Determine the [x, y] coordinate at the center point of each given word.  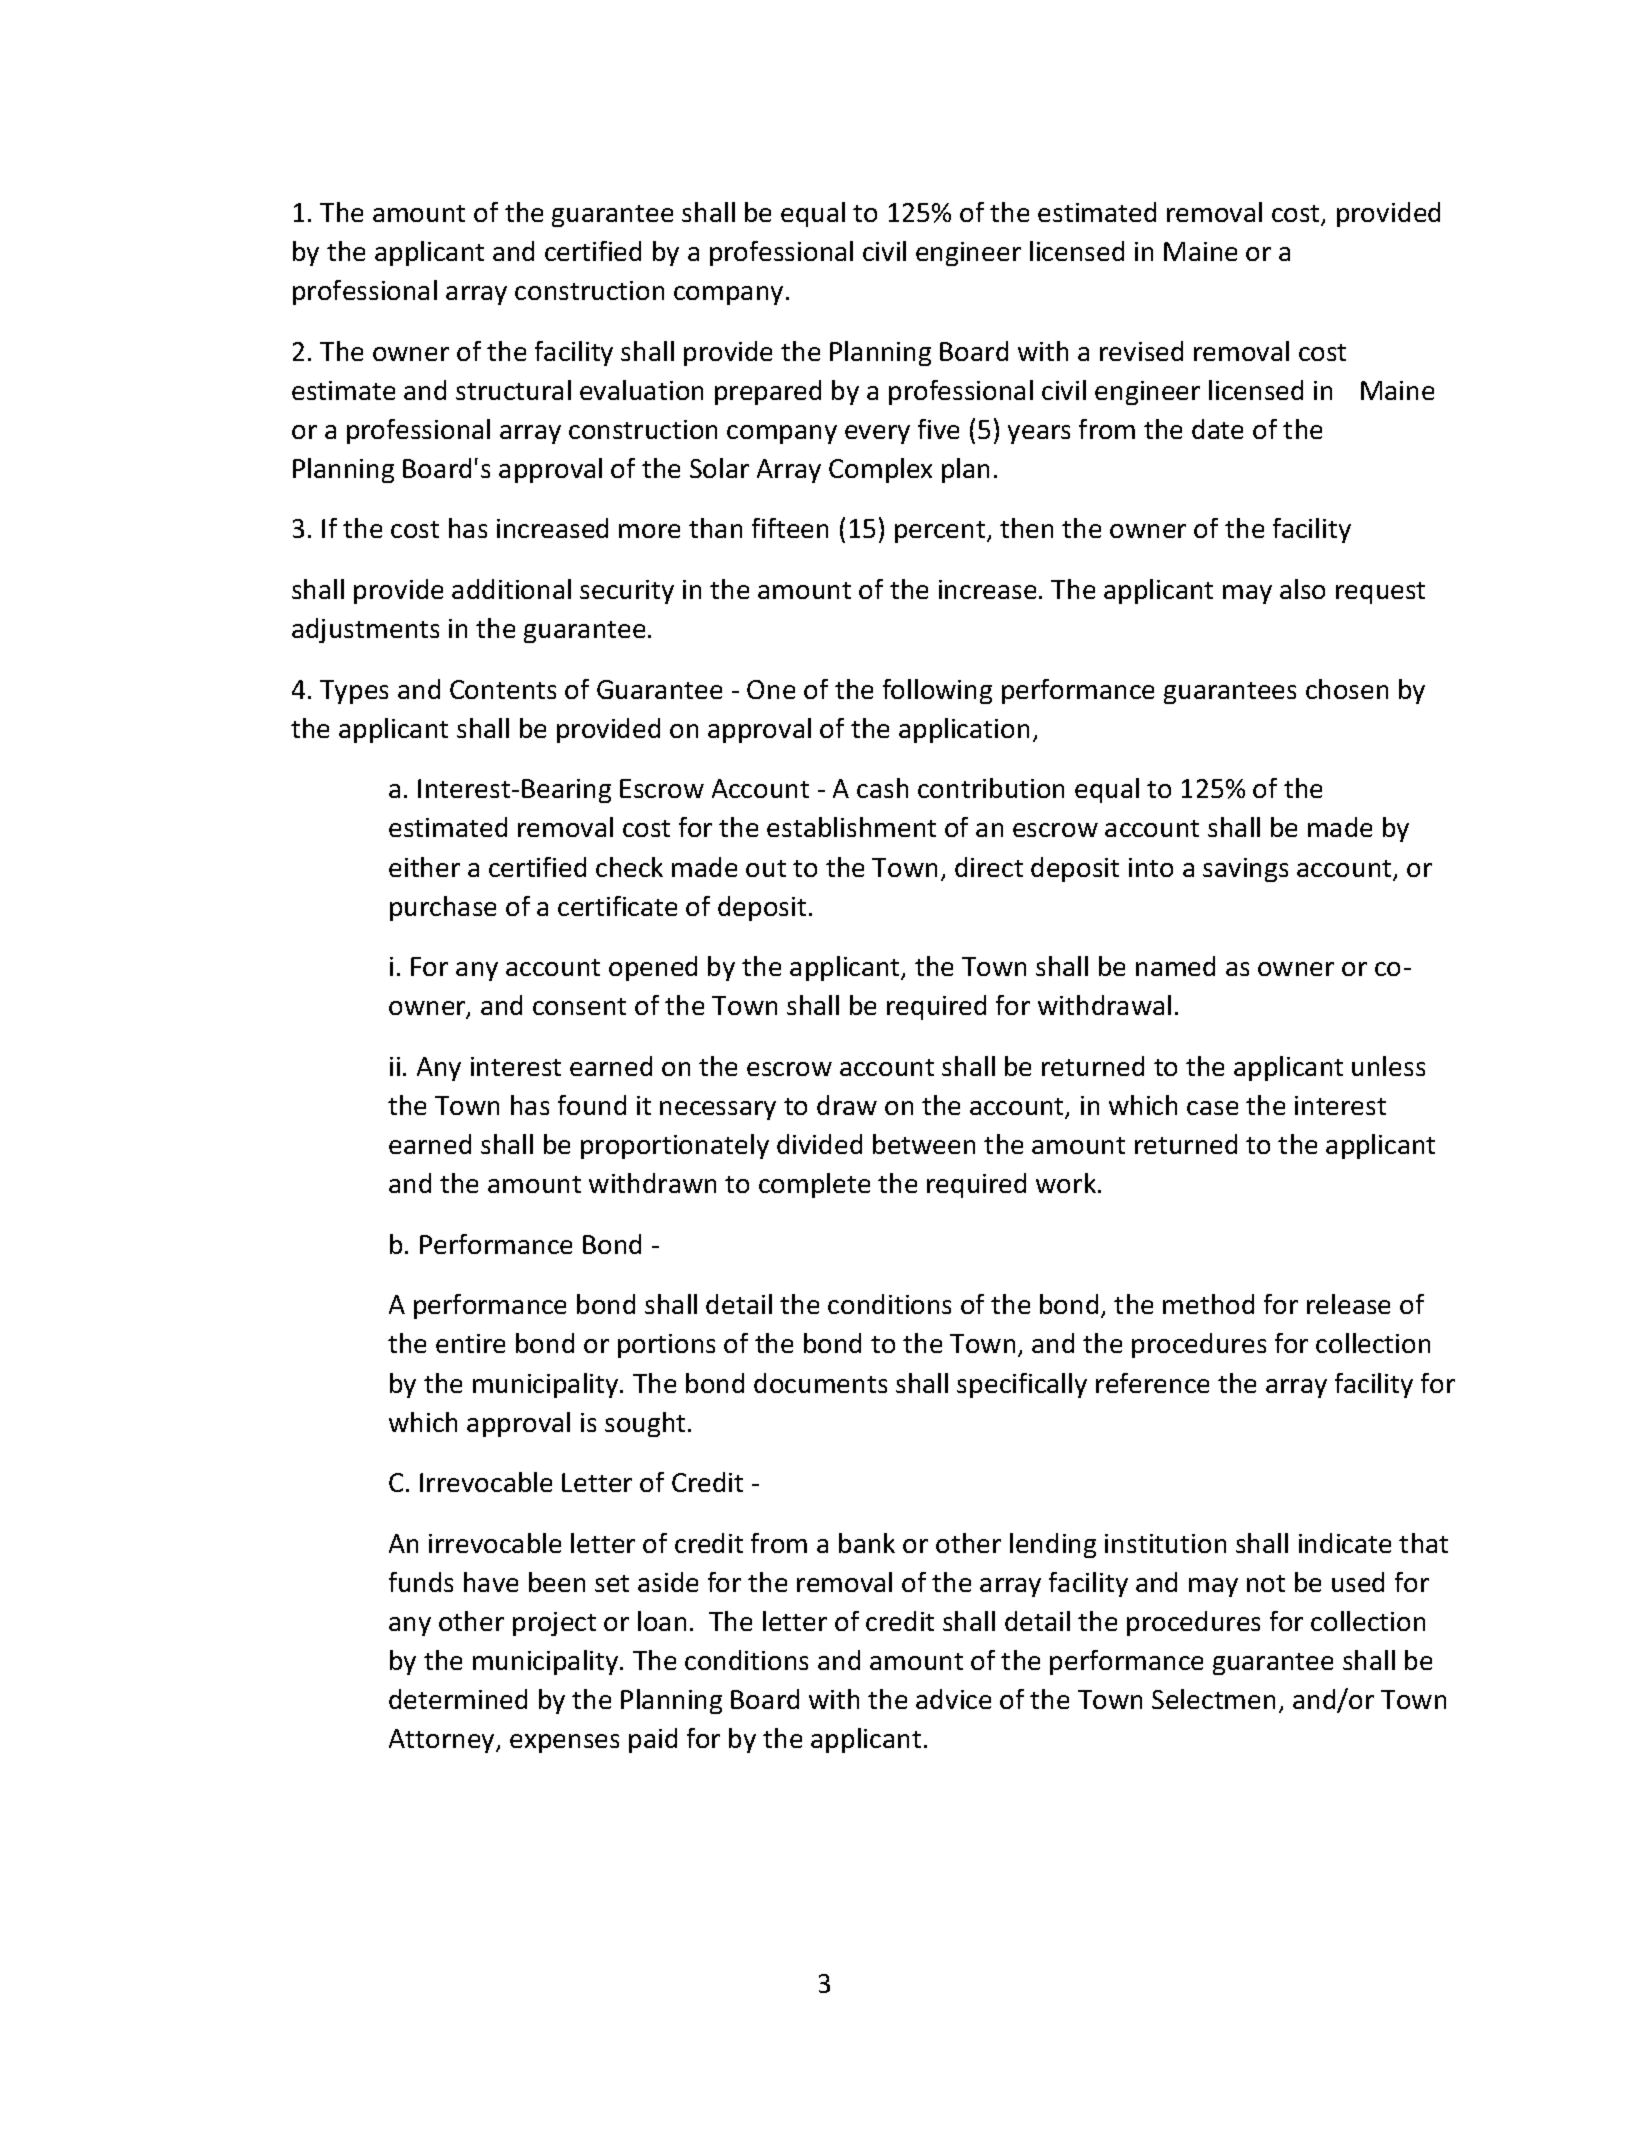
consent [579, 1006]
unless [1388, 1066]
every [877, 434]
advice [953, 1699]
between [924, 1144]
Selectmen [1213, 1699]
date [1217, 429]
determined [458, 1699]
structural [513, 390]
